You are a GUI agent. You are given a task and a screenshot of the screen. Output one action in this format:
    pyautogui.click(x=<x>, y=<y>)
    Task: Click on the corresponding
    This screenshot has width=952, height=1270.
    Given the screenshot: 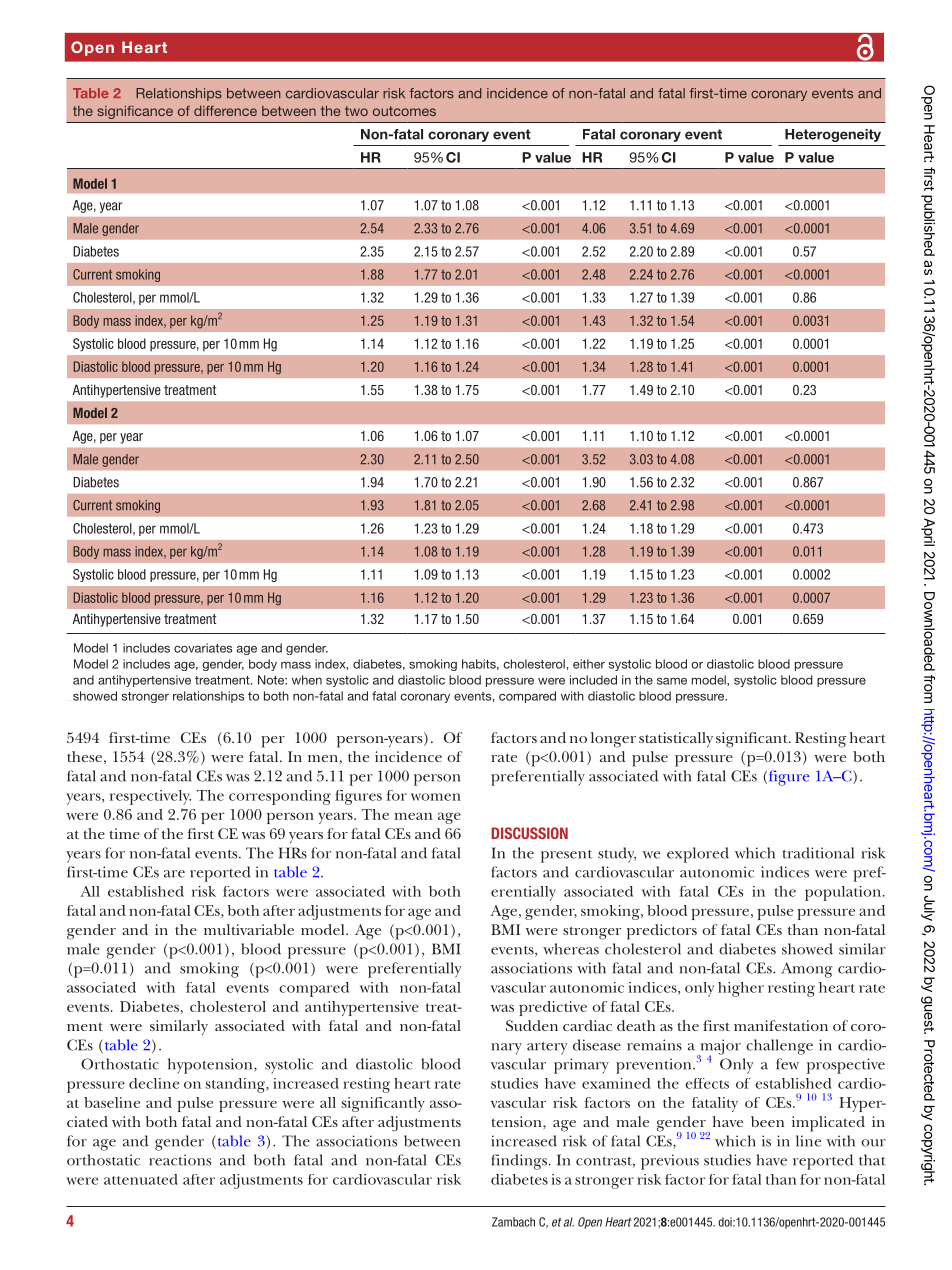 What is the action you would take?
    pyautogui.click(x=280, y=797)
